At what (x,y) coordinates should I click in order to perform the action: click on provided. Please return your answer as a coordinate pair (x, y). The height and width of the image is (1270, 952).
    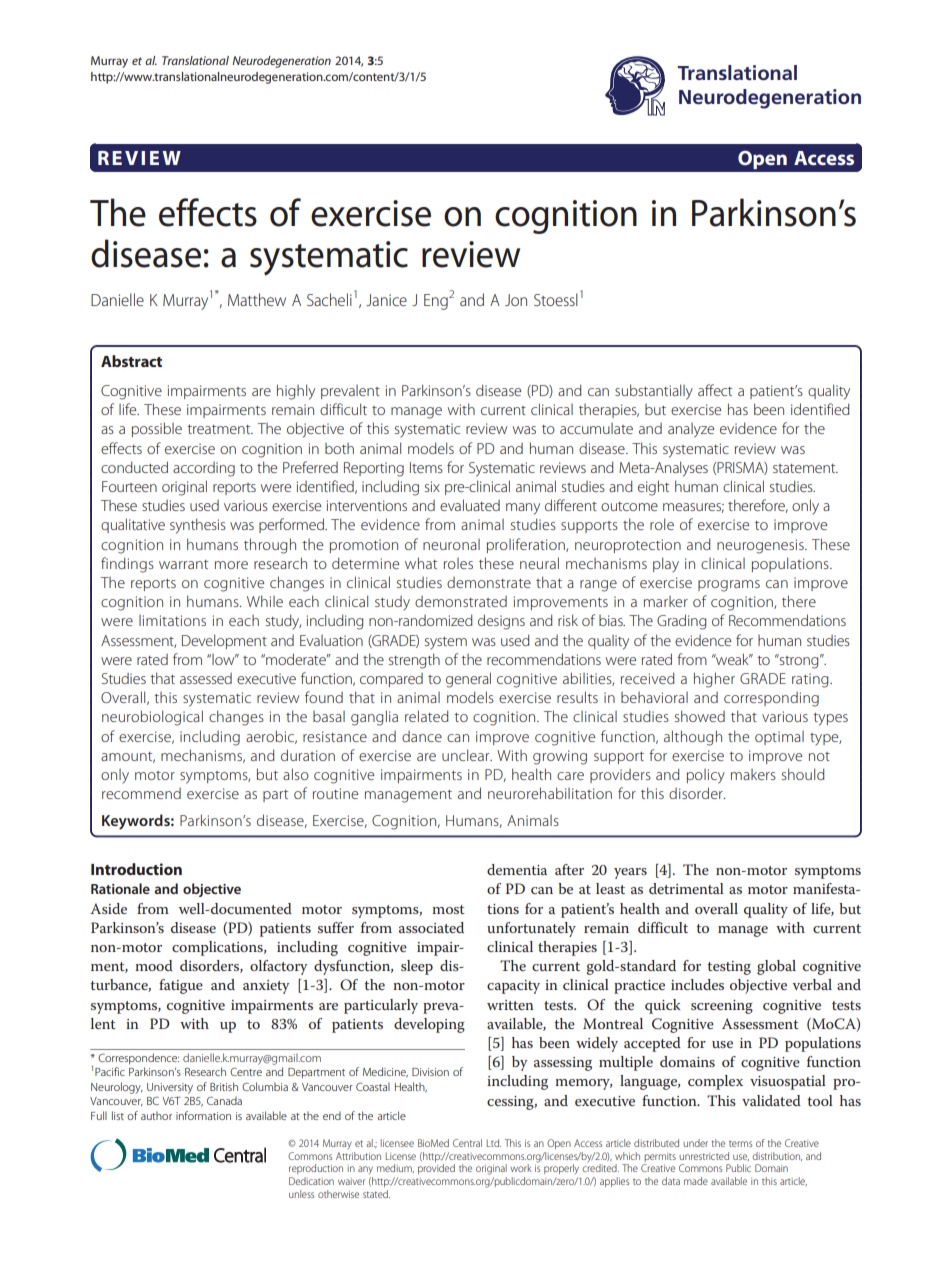
    Looking at the image, I should click on (436, 1169).
